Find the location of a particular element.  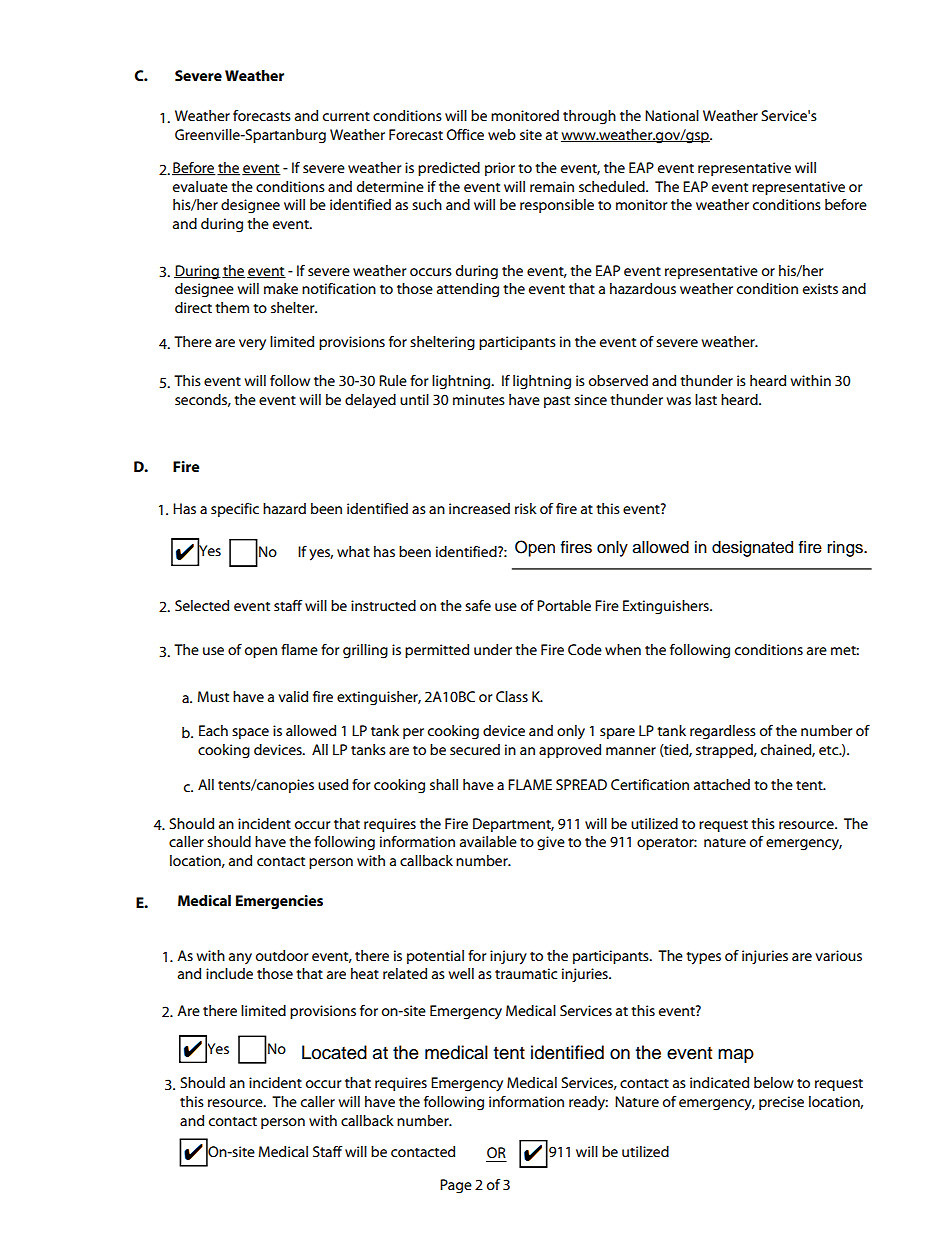

used is located at coordinates (333, 784).
